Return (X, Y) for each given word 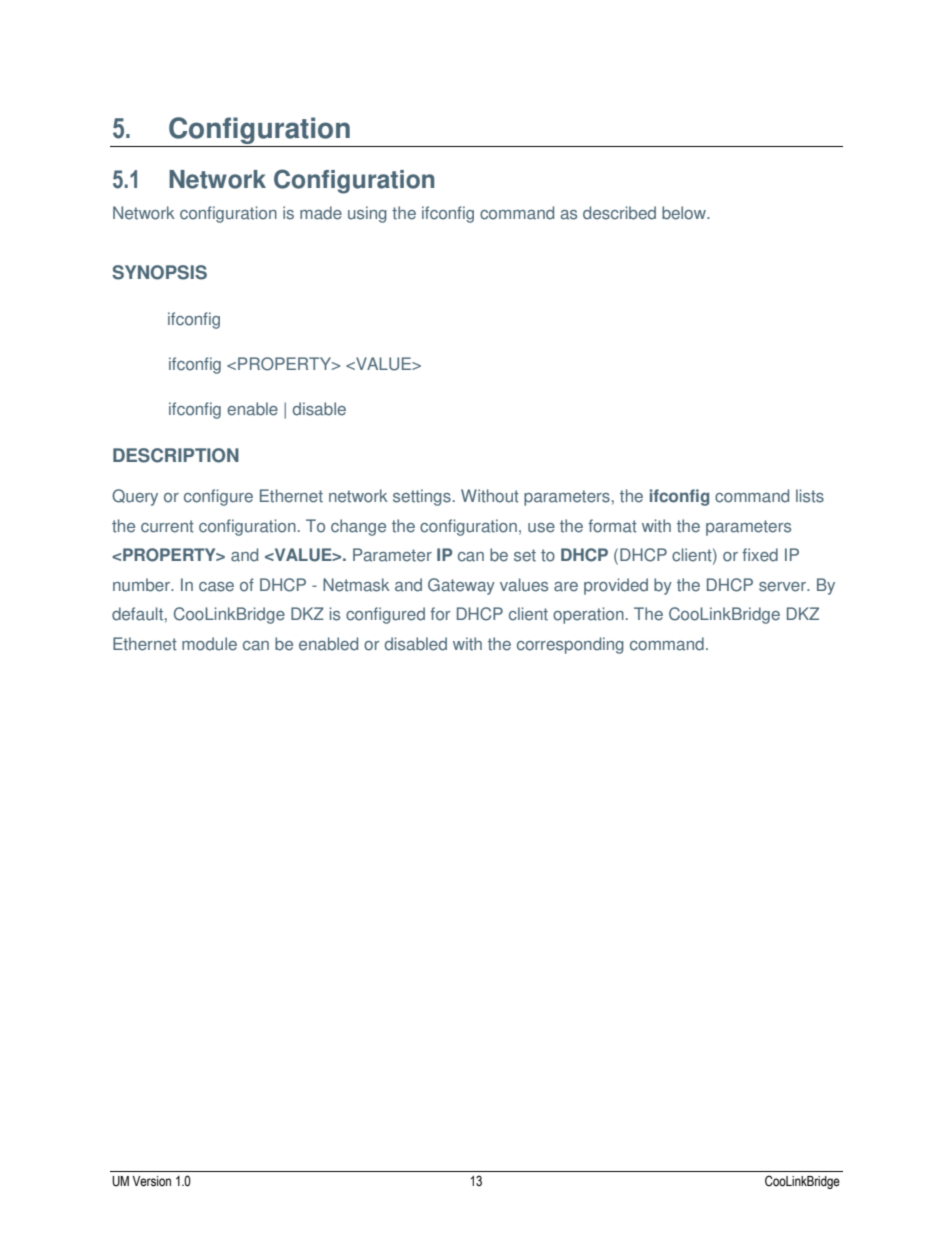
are (566, 587)
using (367, 214)
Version (151, 1181)
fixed (760, 555)
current (167, 526)
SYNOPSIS (159, 272)
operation (588, 615)
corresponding (570, 645)
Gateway (461, 586)
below (685, 213)
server (784, 587)
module (209, 644)
